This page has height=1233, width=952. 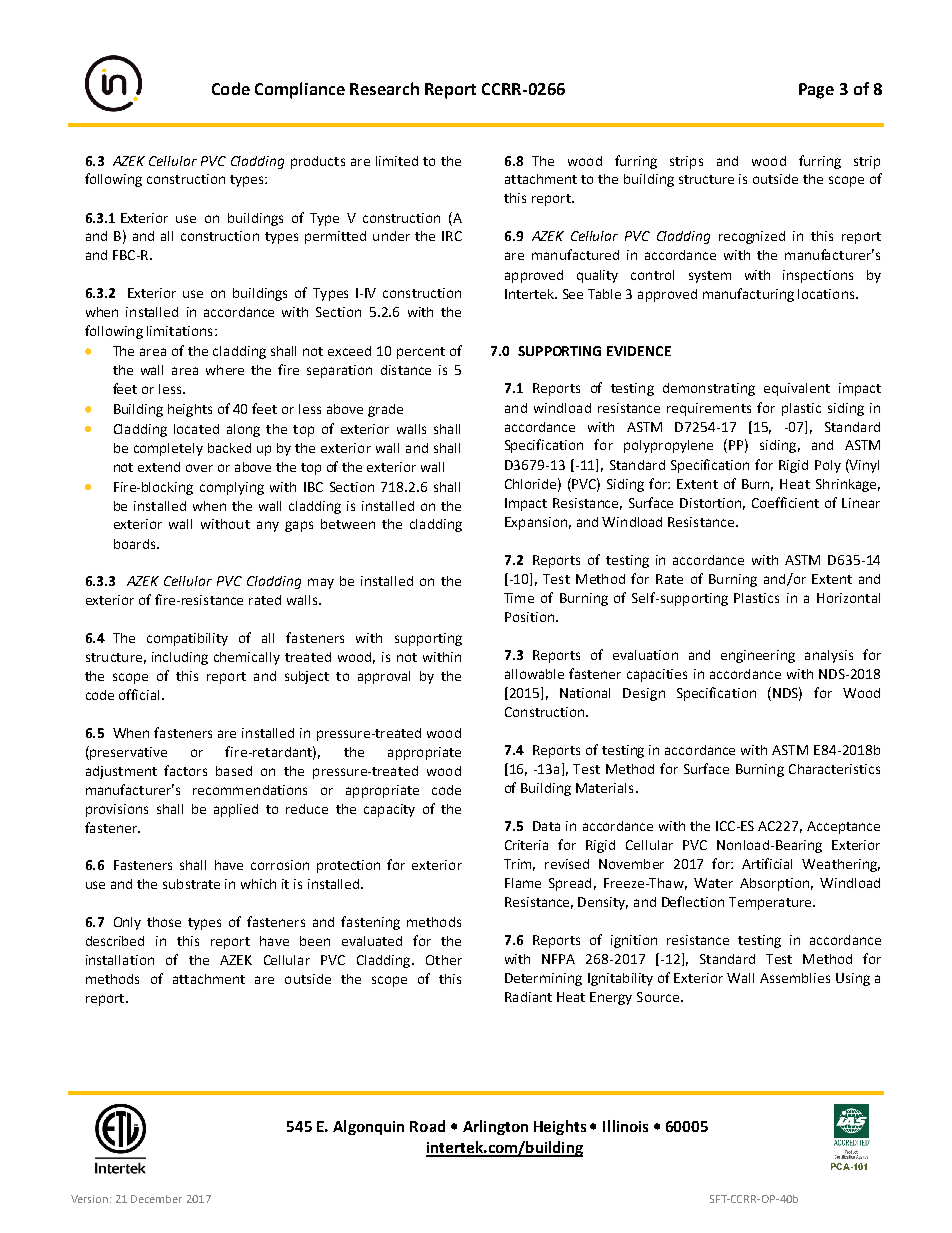 I want to click on limited, so click(x=397, y=161).
